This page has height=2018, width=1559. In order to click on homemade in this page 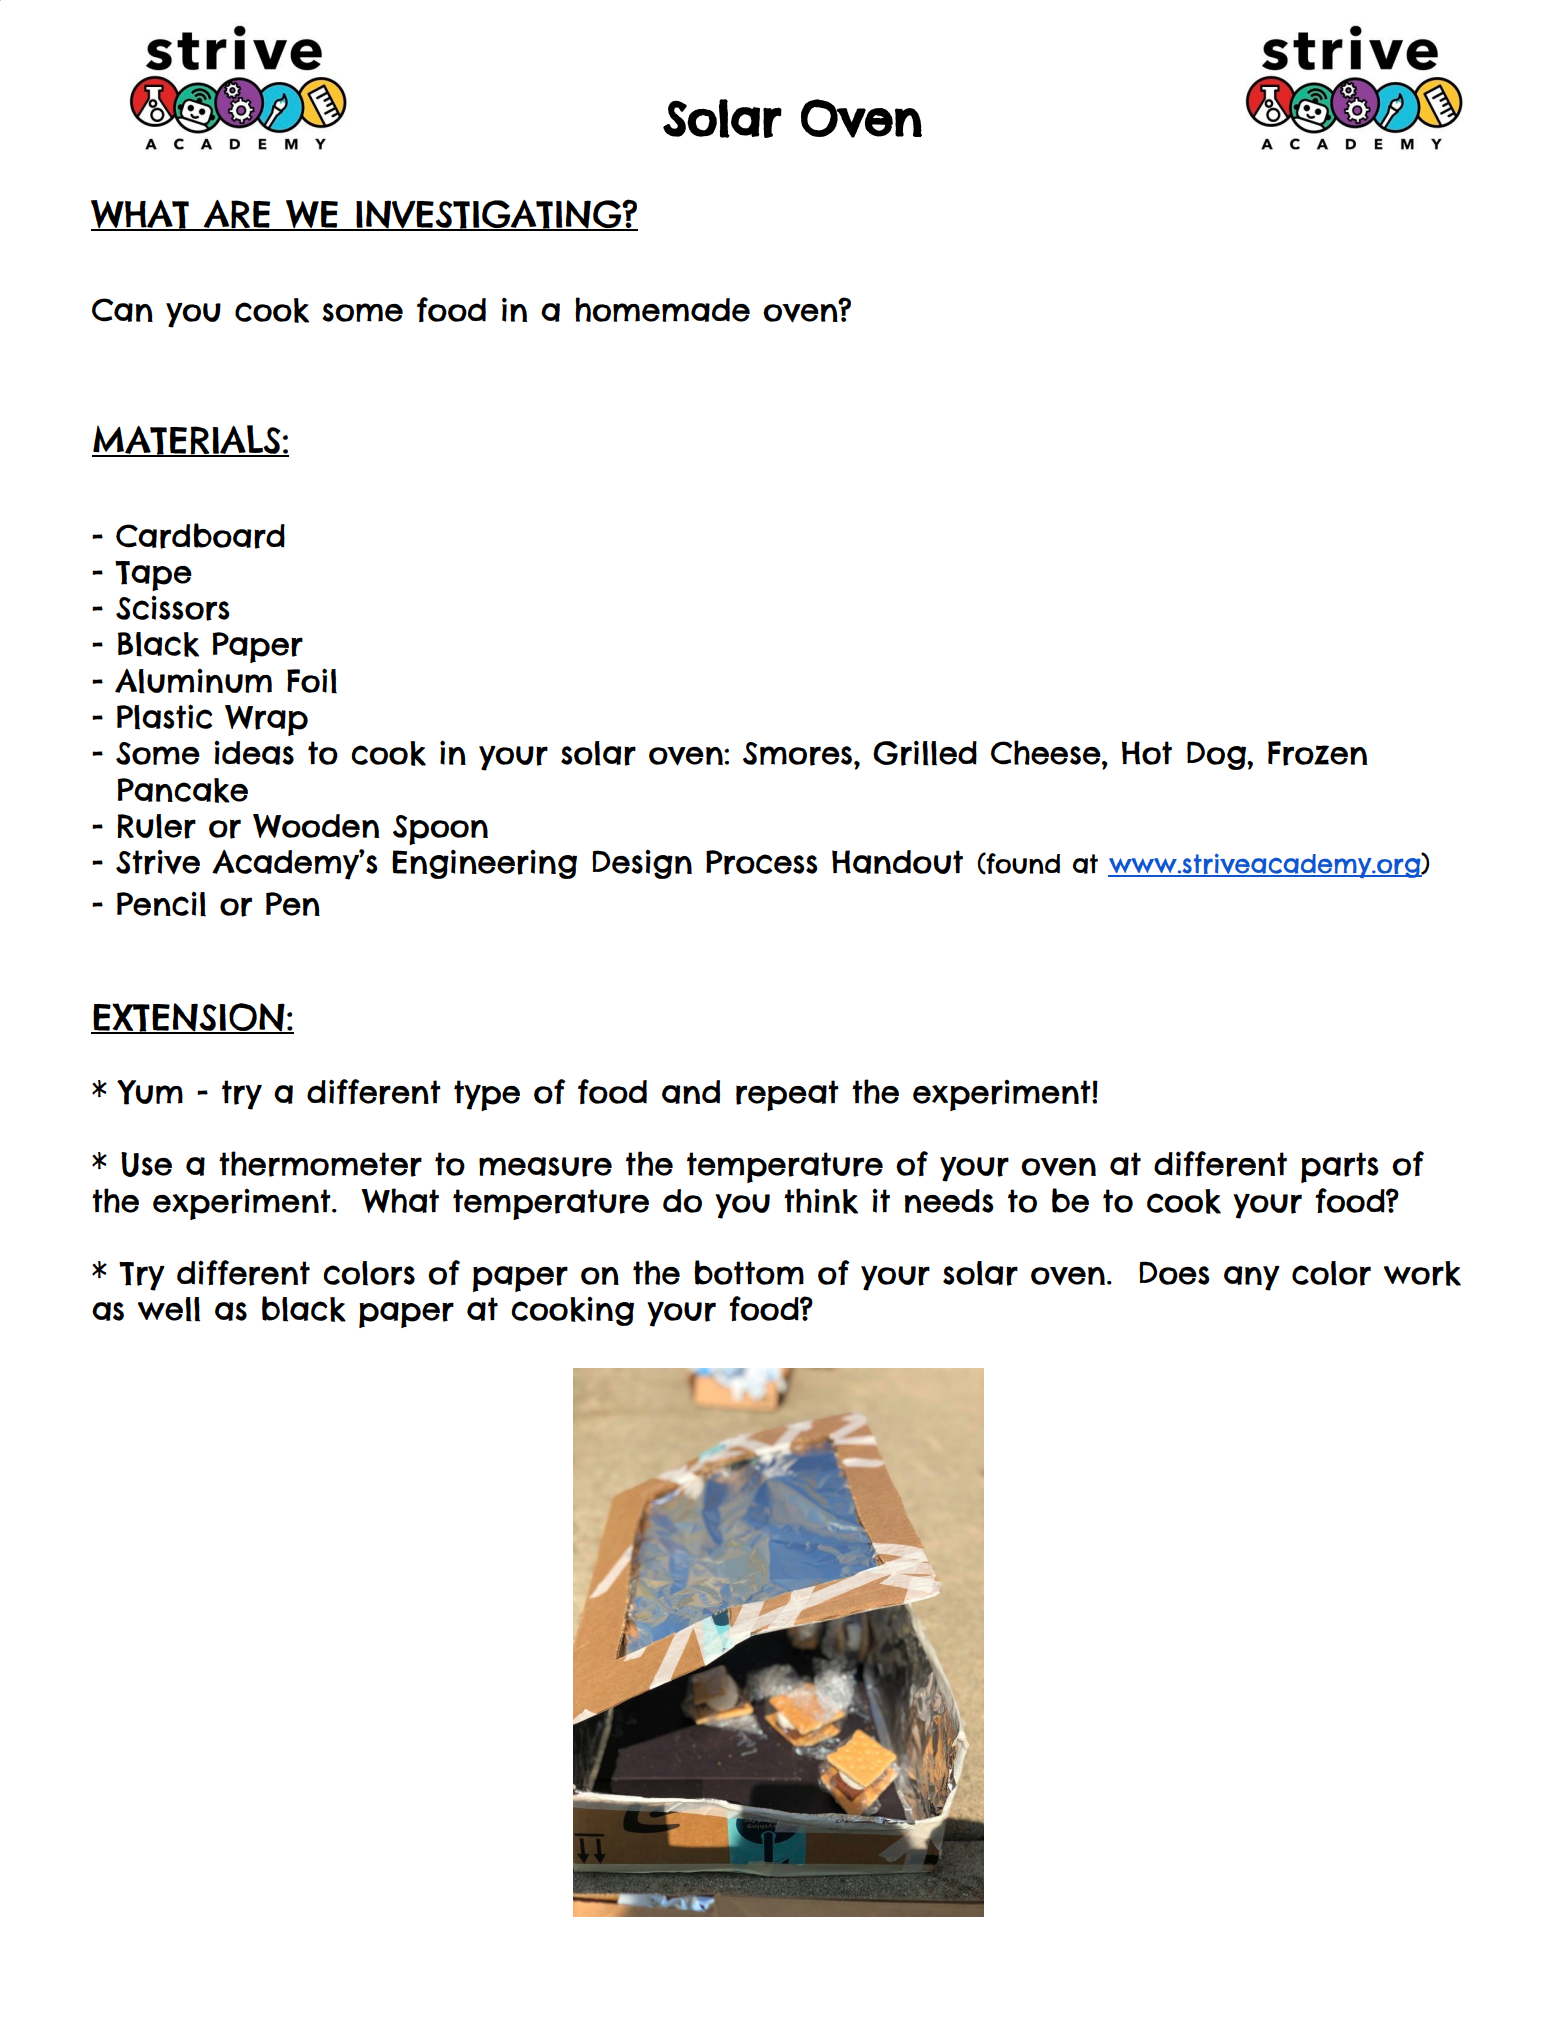, I will do `click(662, 309)`.
